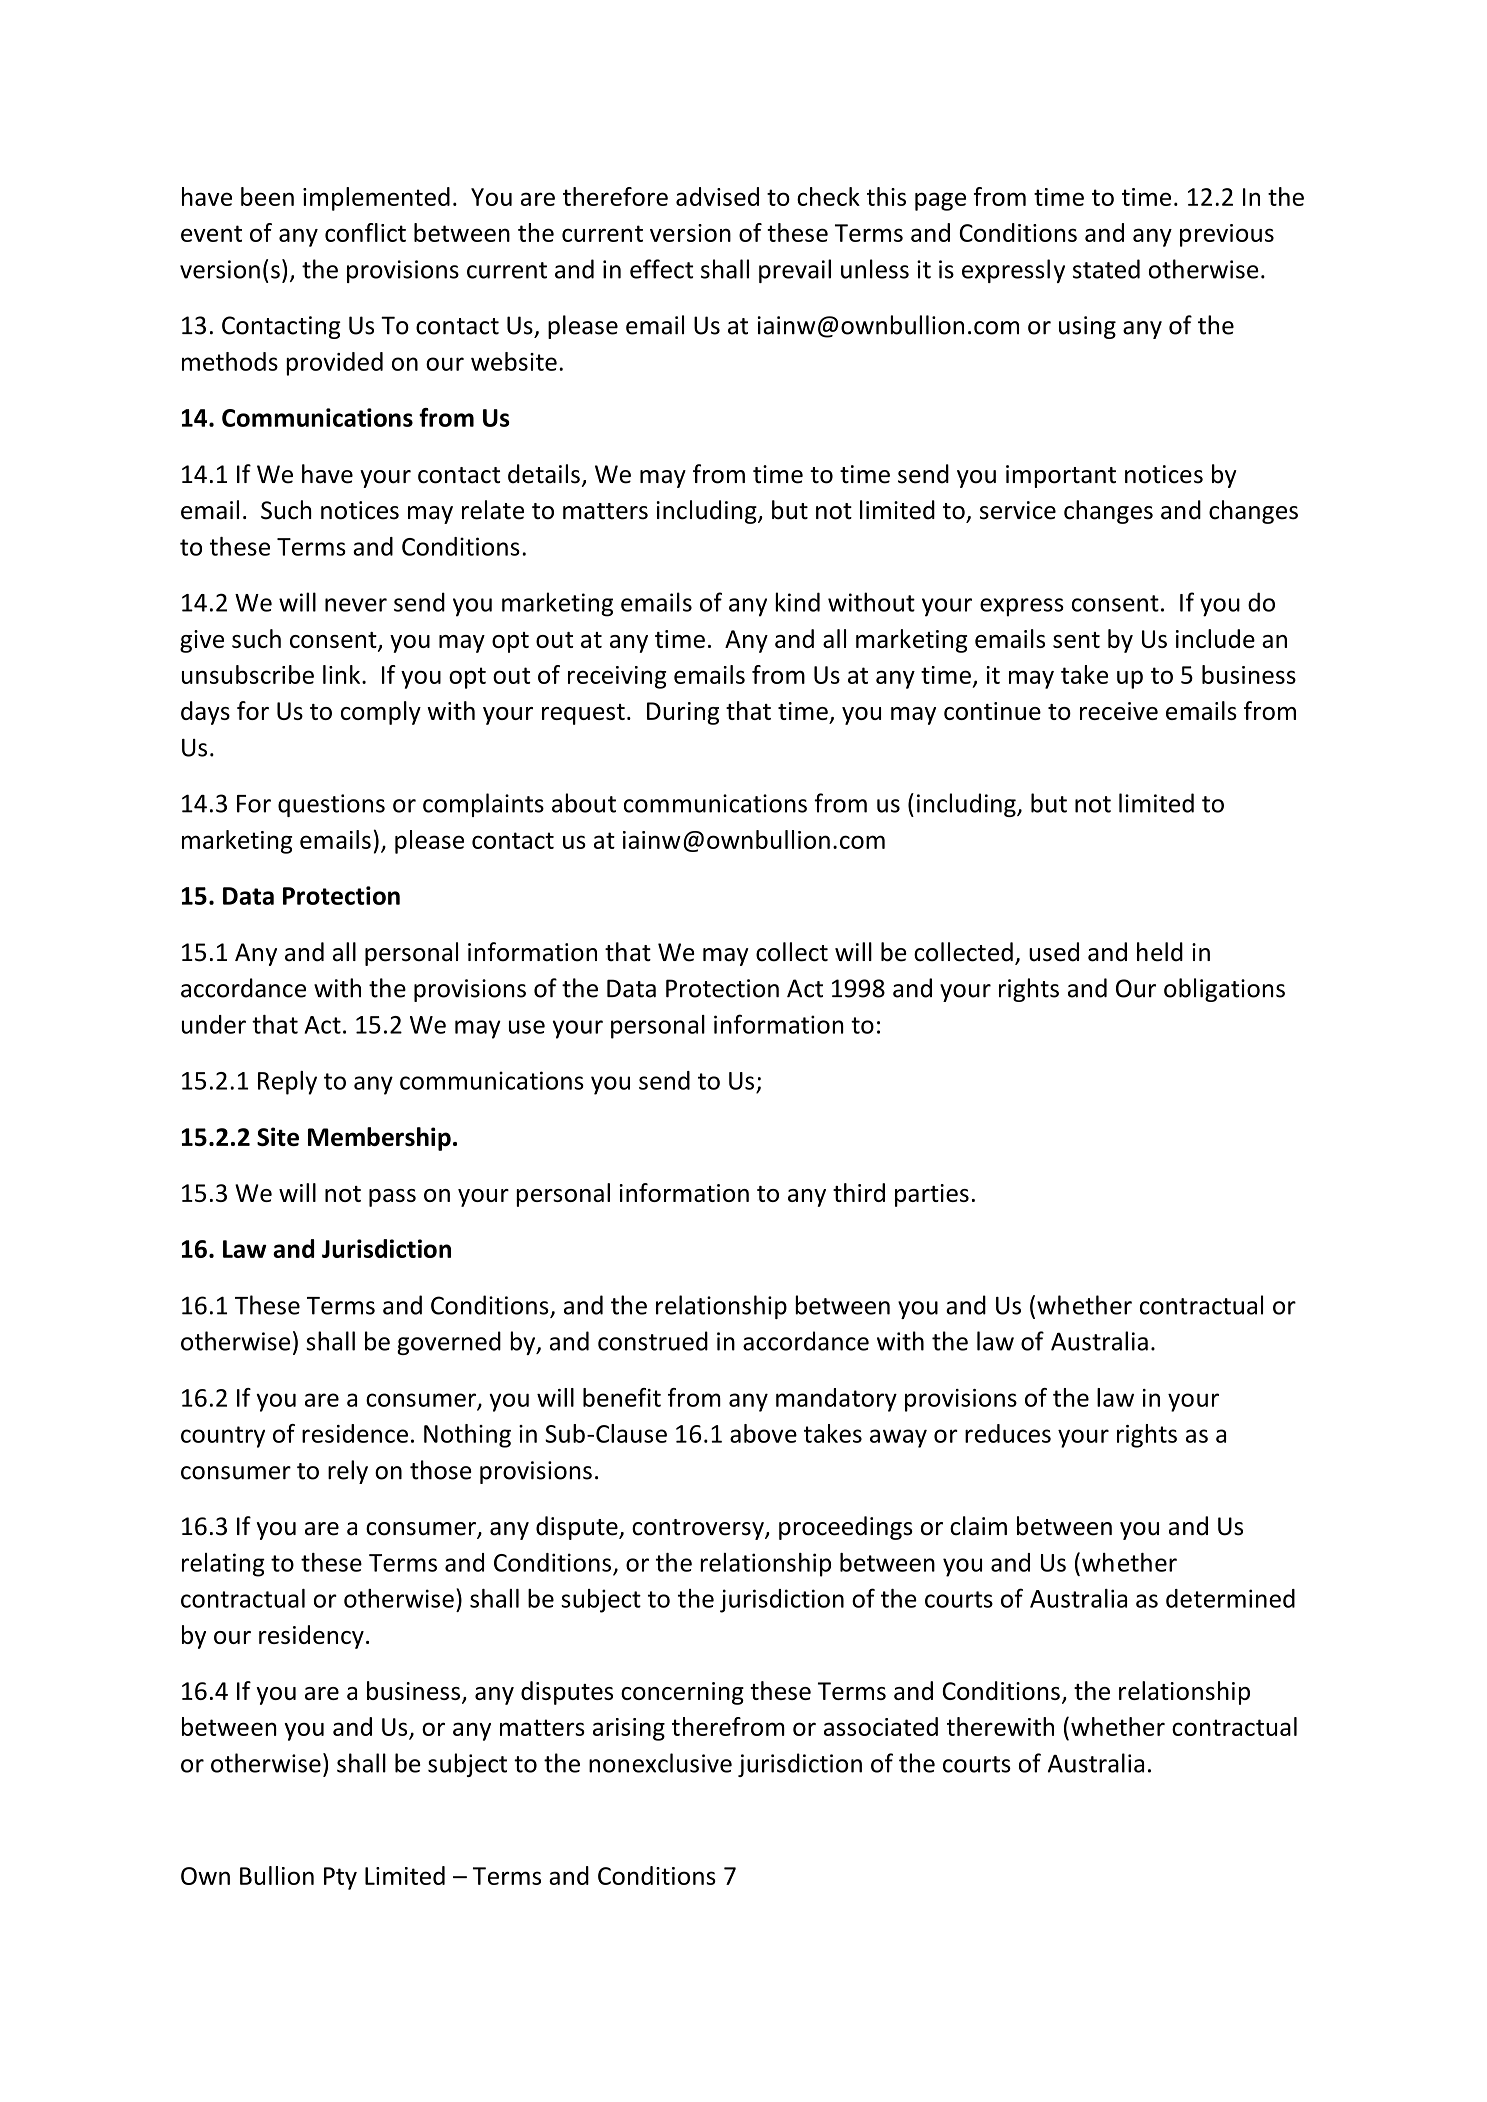 This screenshot has height=2102, width=1487. What do you see at coordinates (340, 1878) in the screenshot?
I see `Pty` at bounding box center [340, 1878].
